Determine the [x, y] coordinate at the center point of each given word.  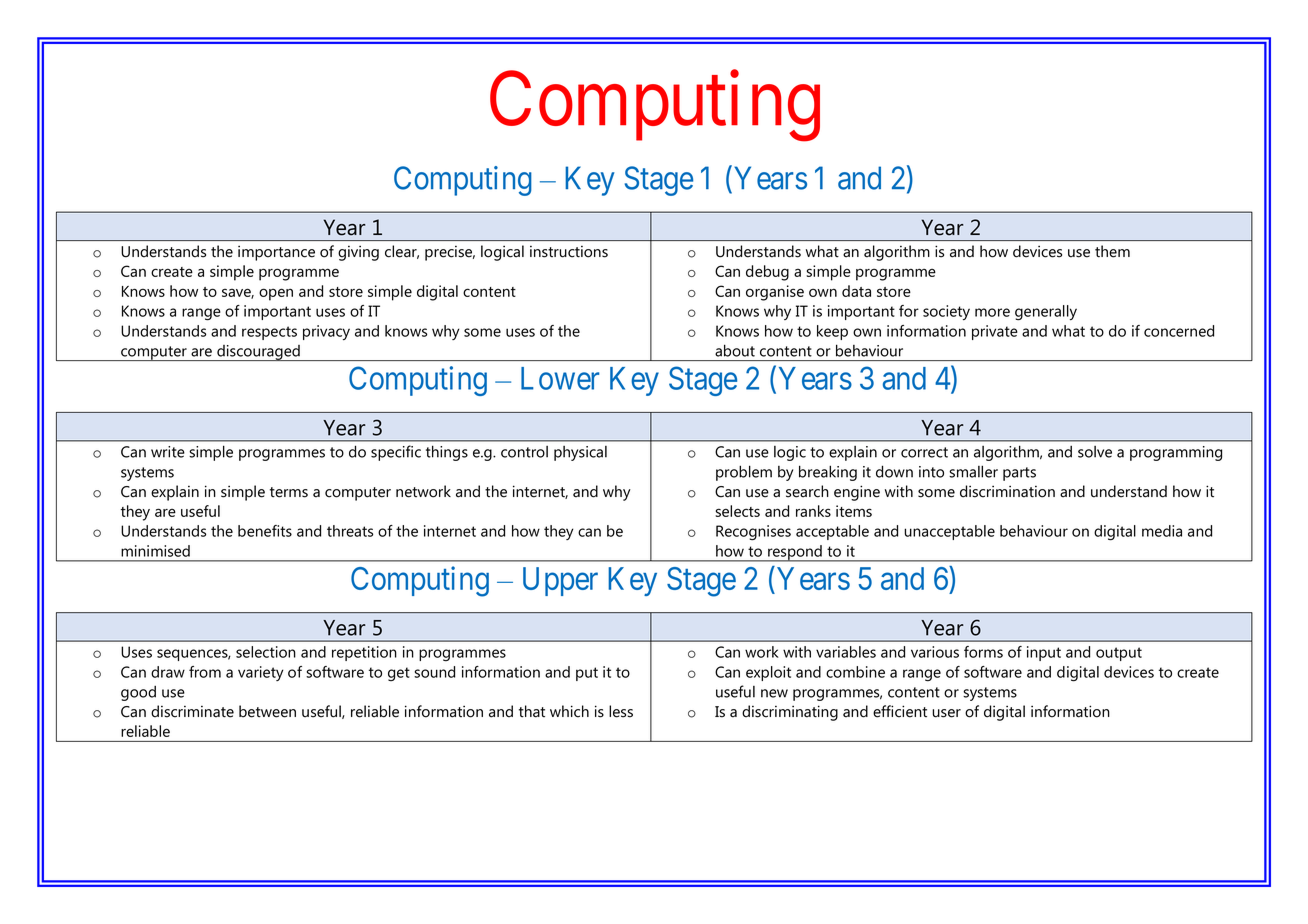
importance [276, 253]
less [621, 711]
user [946, 713]
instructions [569, 252]
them [1112, 251]
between [267, 711]
